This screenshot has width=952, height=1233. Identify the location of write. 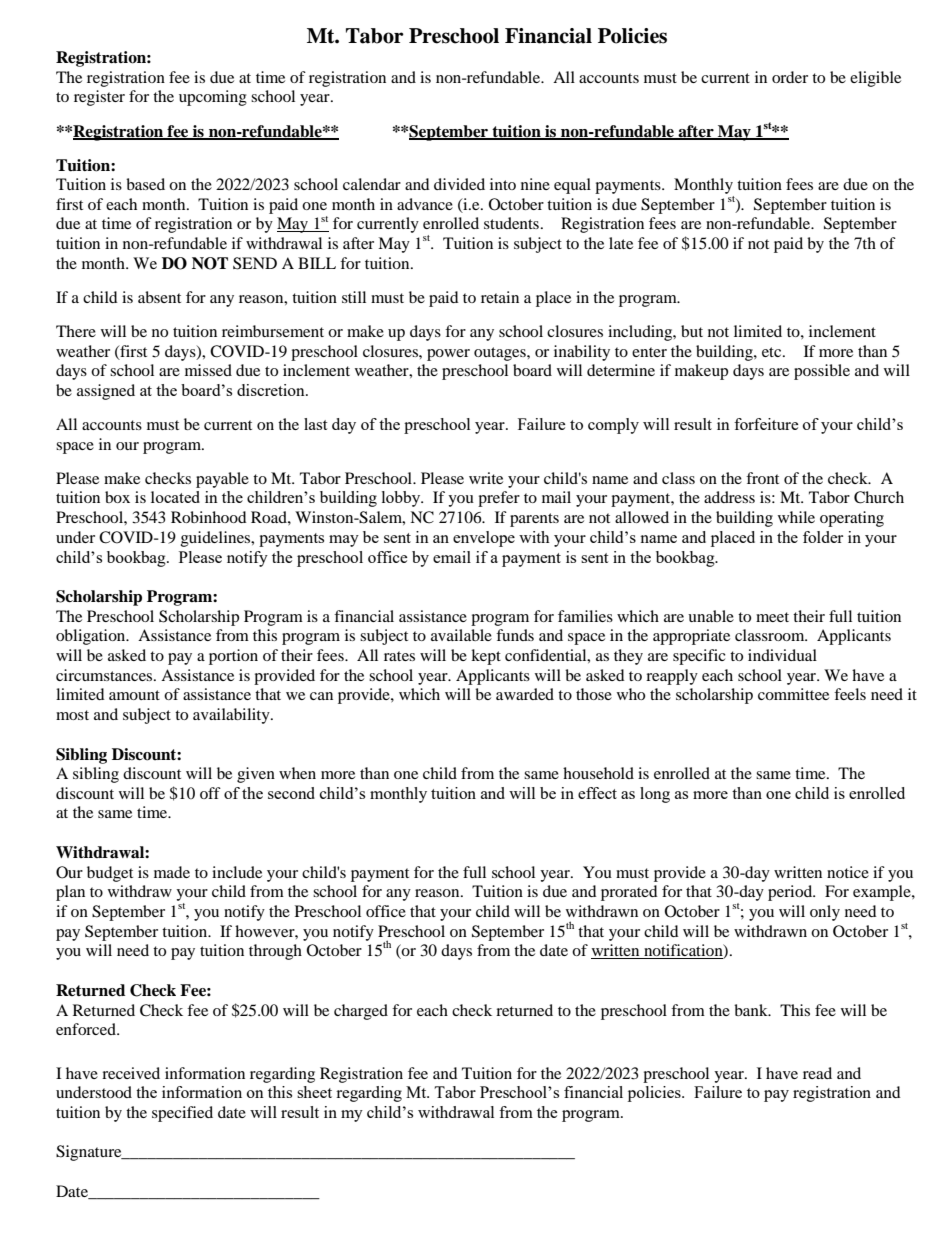
(486, 478).
